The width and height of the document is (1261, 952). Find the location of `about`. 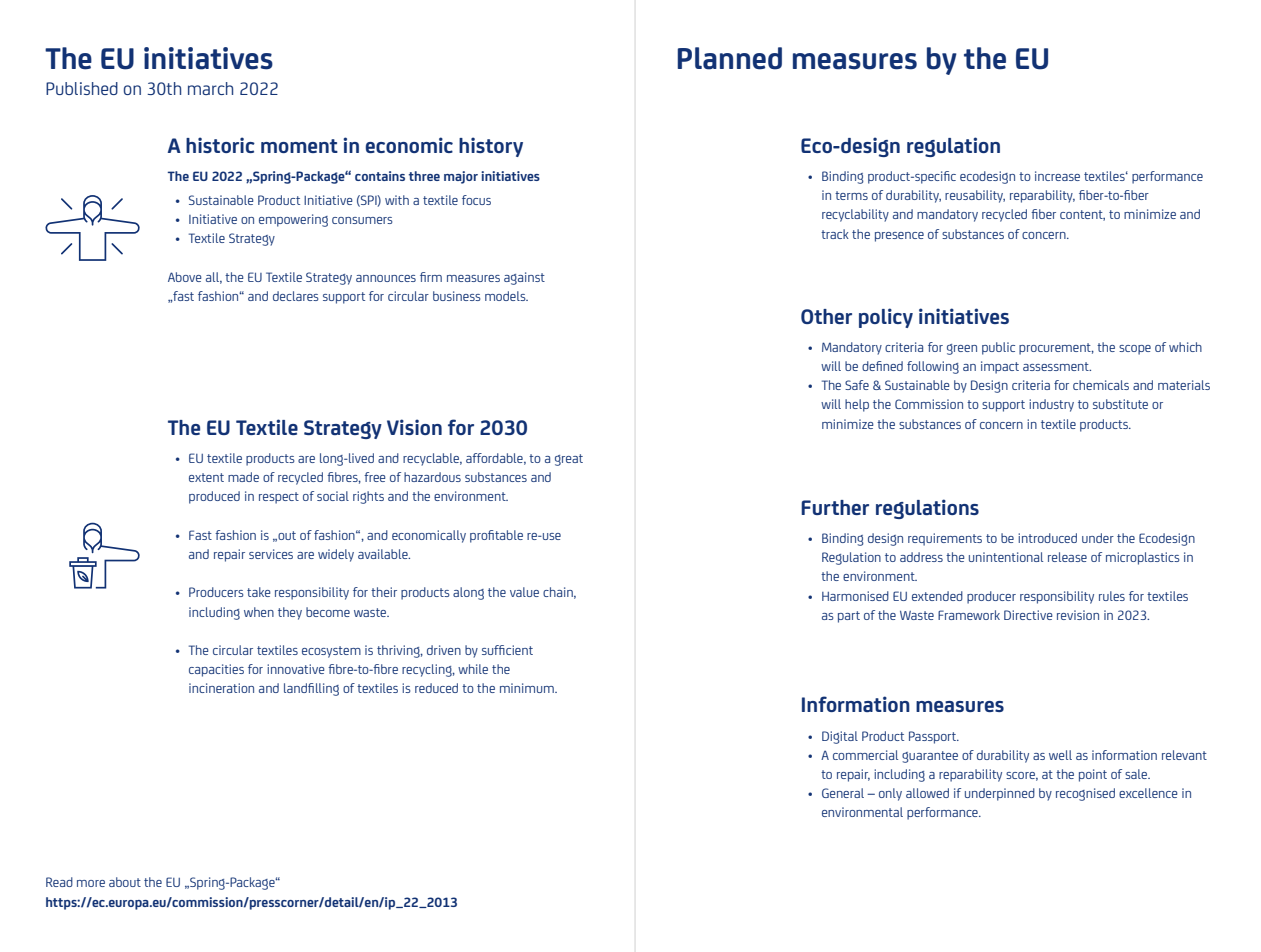

about is located at coordinates (125, 882).
